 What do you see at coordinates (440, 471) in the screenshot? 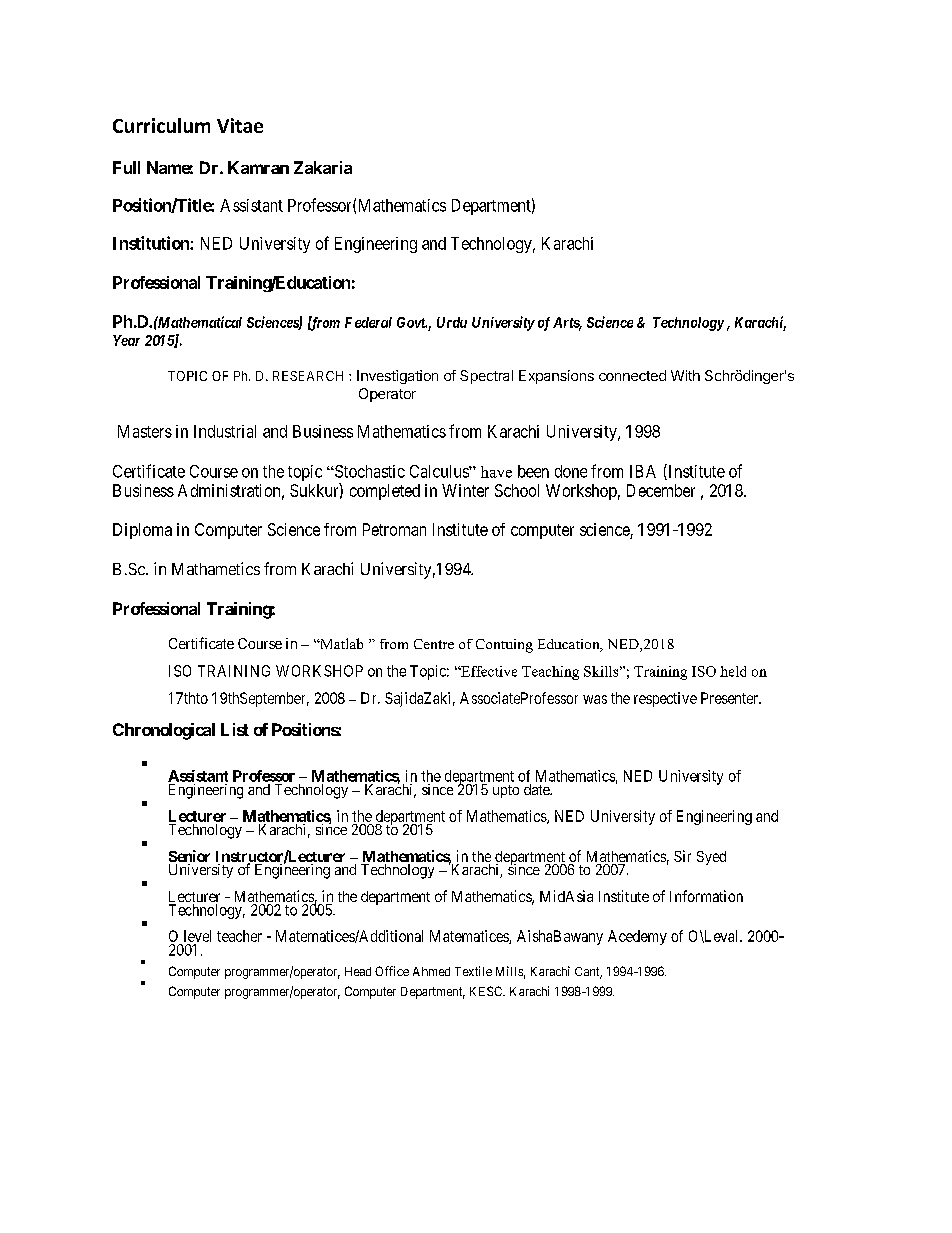
I see `Calculus` at bounding box center [440, 471].
